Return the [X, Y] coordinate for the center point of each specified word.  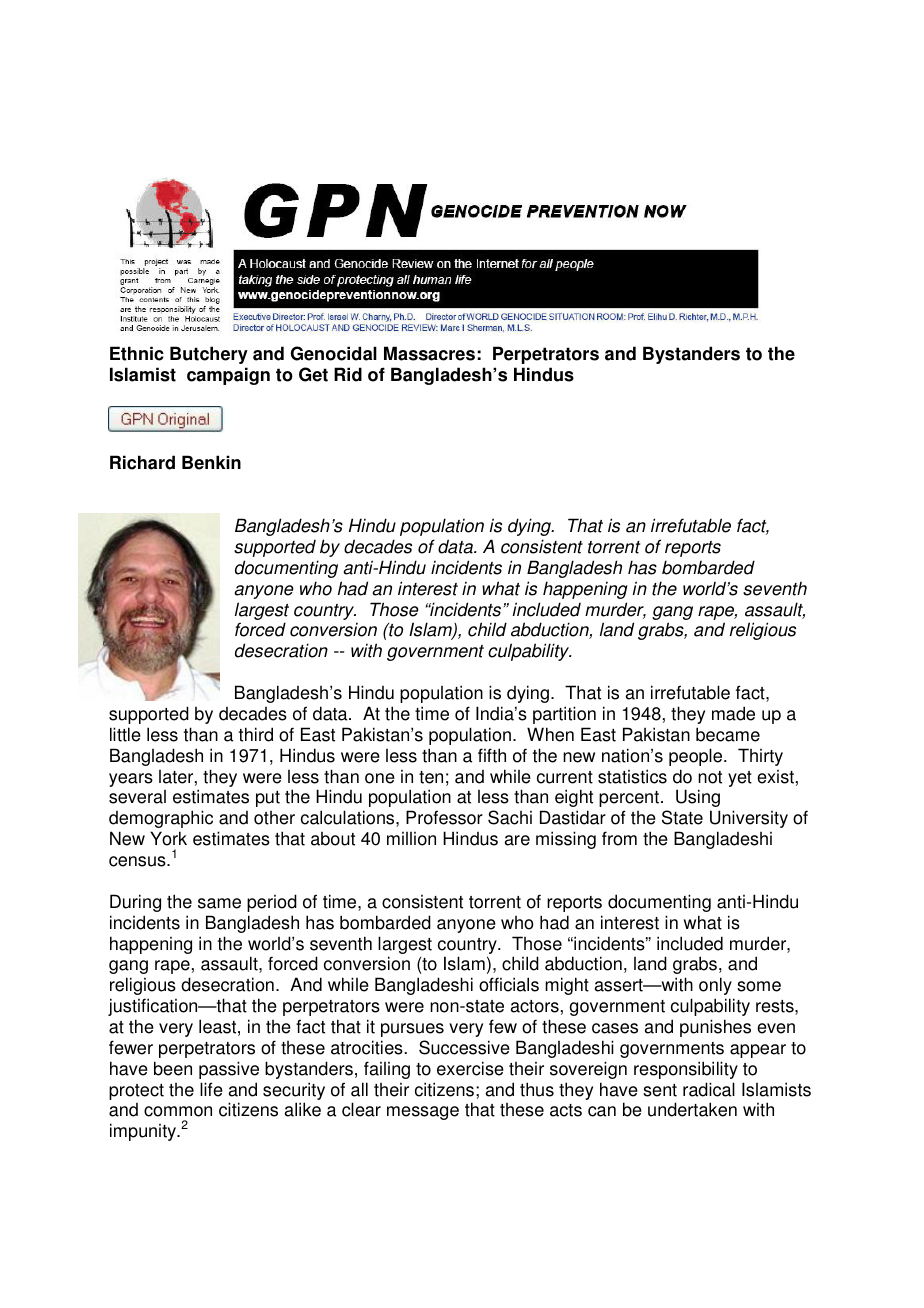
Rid [348, 374]
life [211, 1089]
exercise [470, 1068]
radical [709, 1089]
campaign [228, 376]
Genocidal [333, 353]
